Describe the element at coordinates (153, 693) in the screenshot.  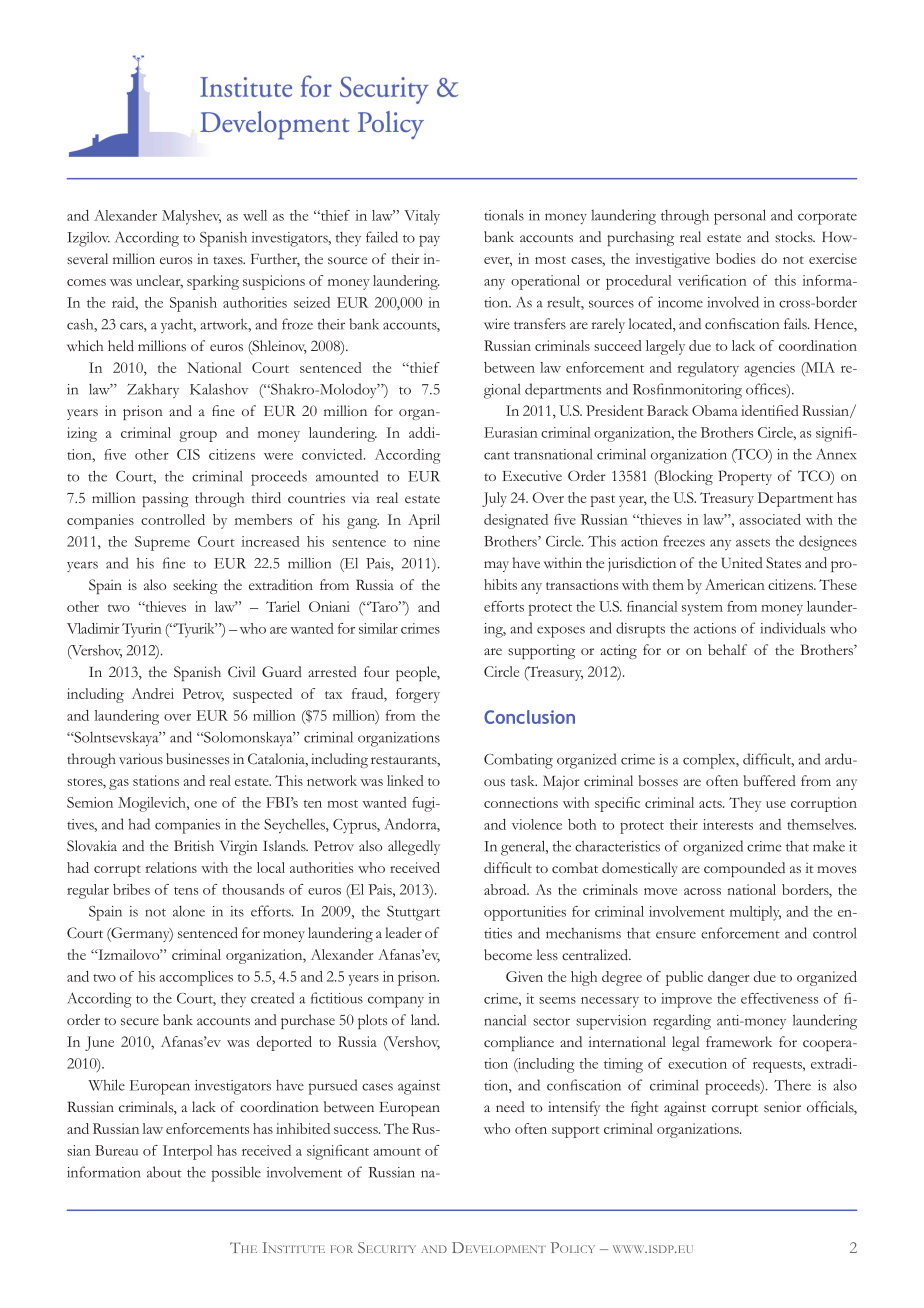
I see `Andrei` at that location.
